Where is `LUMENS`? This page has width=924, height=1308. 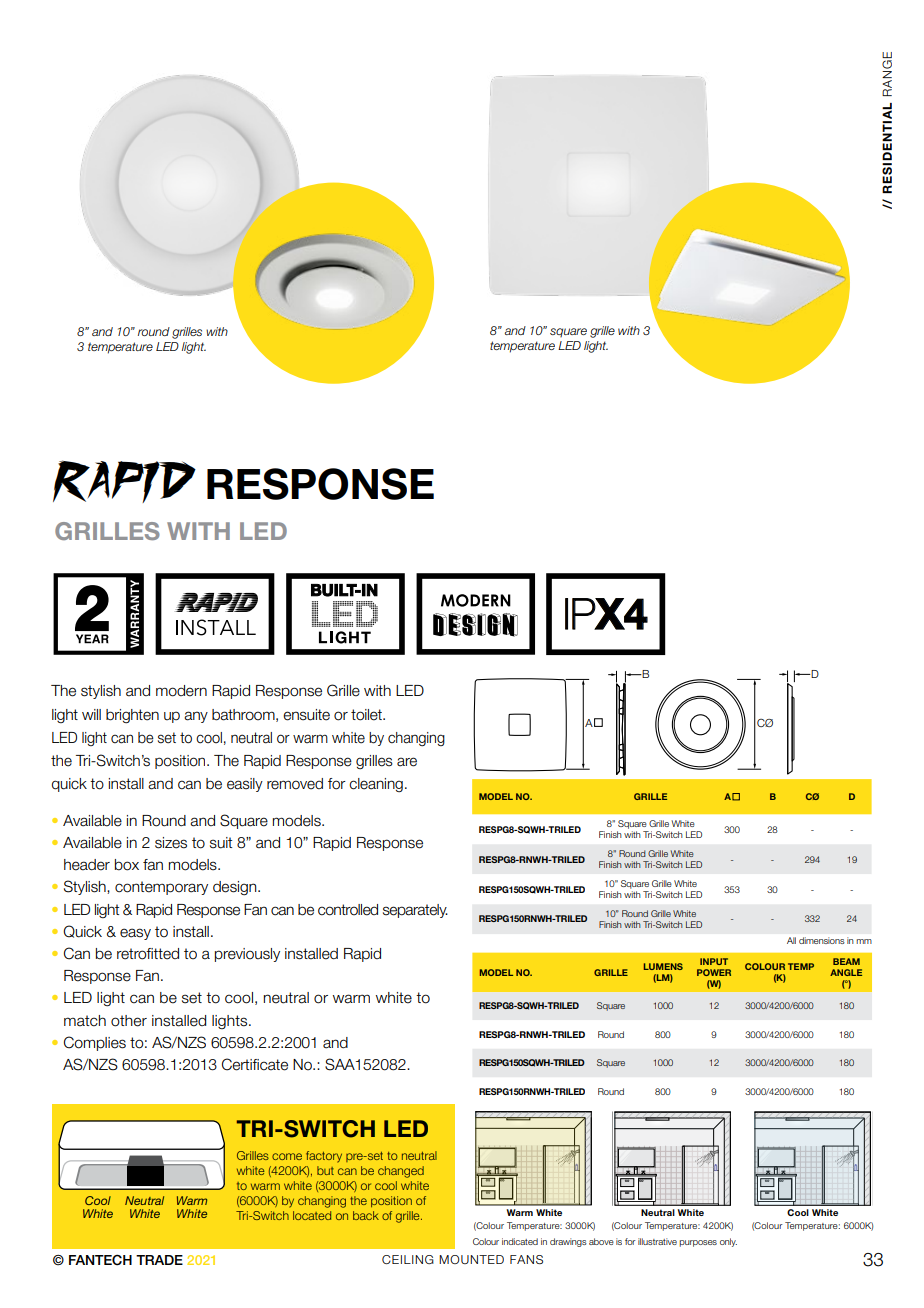 LUMENS is located at coordinates (663, 966).
